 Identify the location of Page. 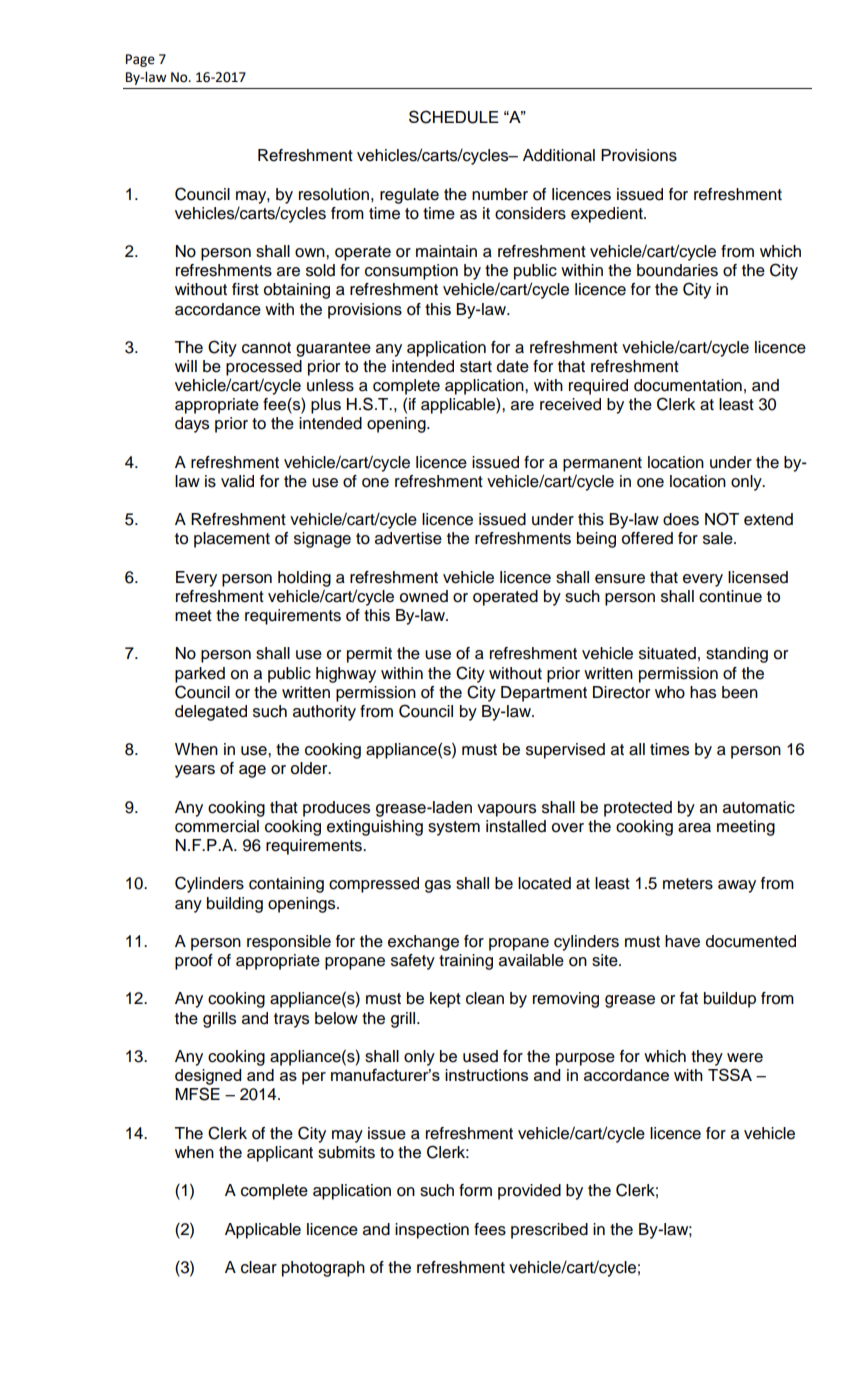
(140, 60).
